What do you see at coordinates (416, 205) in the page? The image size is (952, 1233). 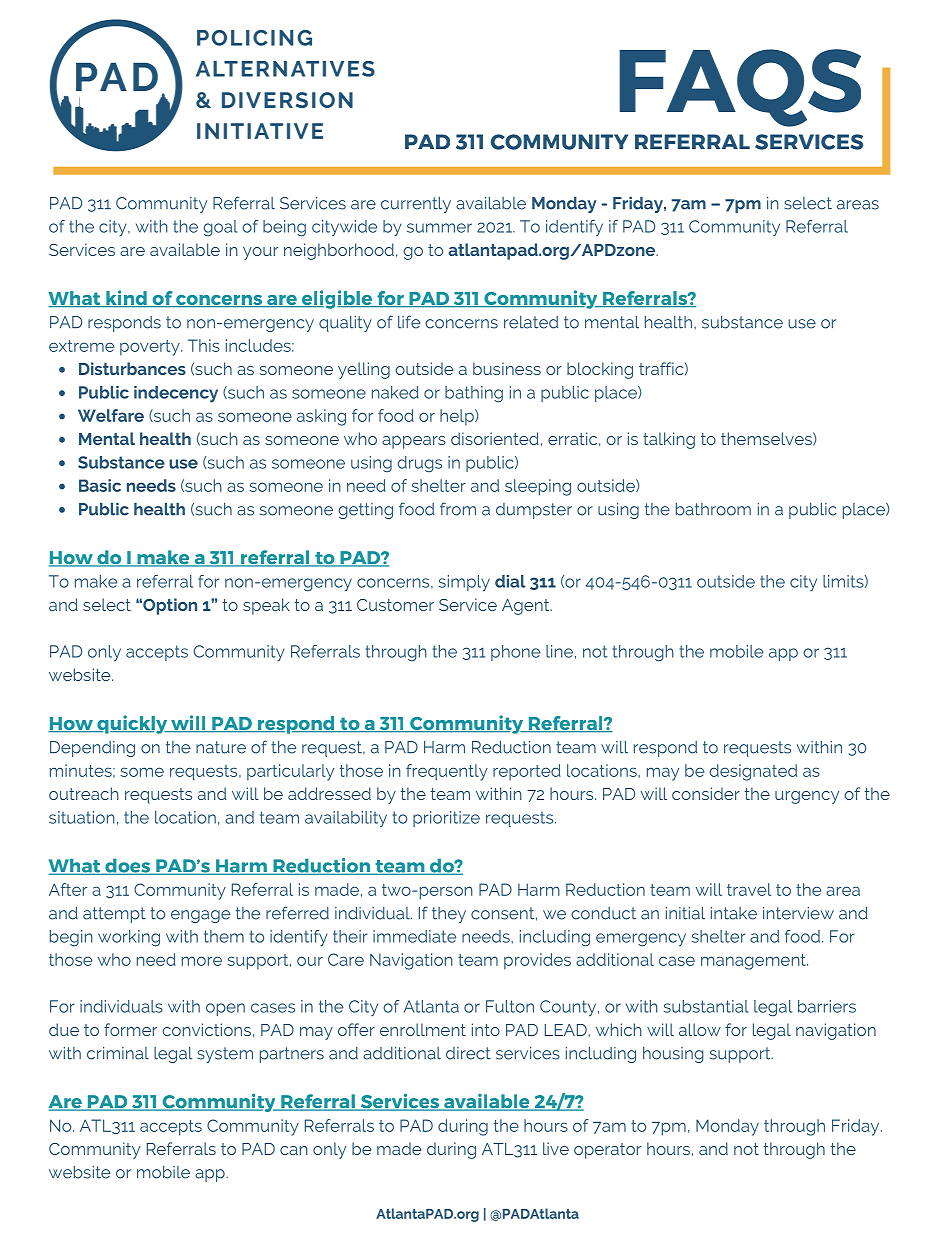 I see `currently` at bounding box center [416, 205].
